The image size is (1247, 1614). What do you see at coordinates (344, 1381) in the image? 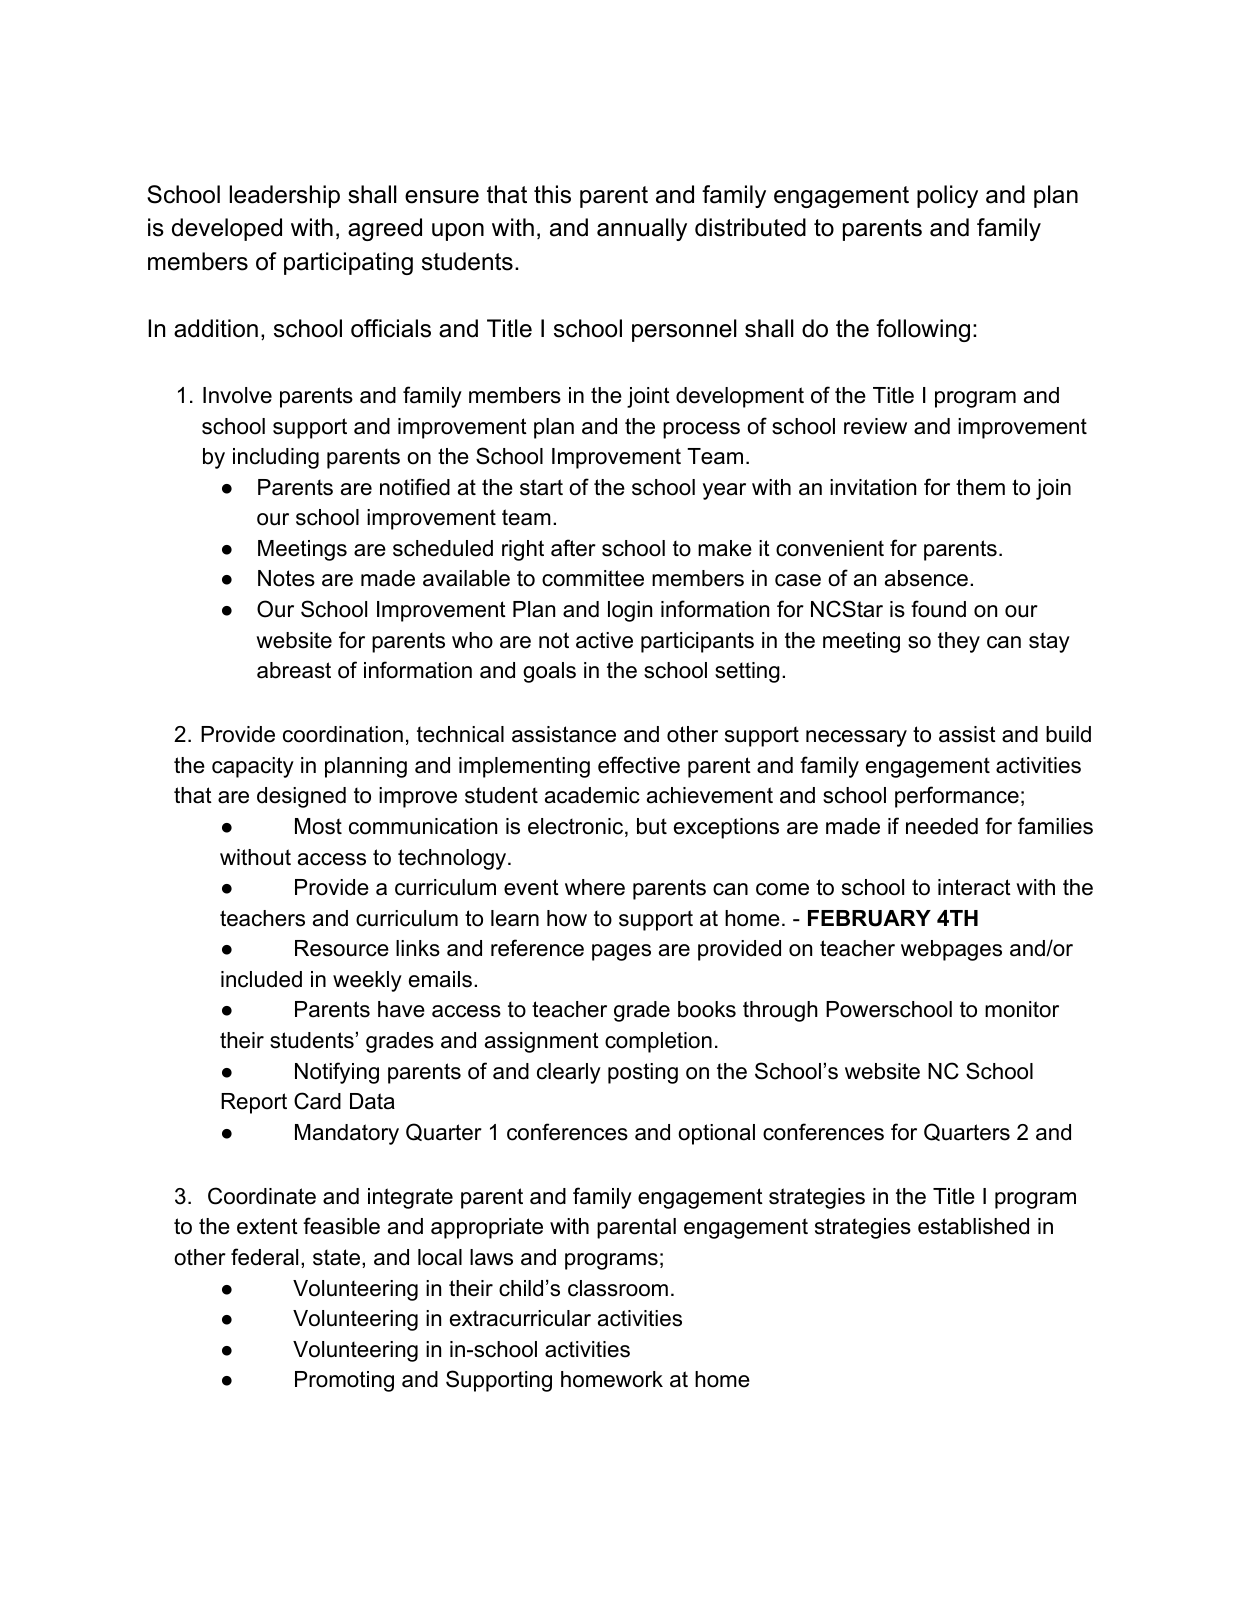
I see `Promoting` at bounding box center [344, 1381].
